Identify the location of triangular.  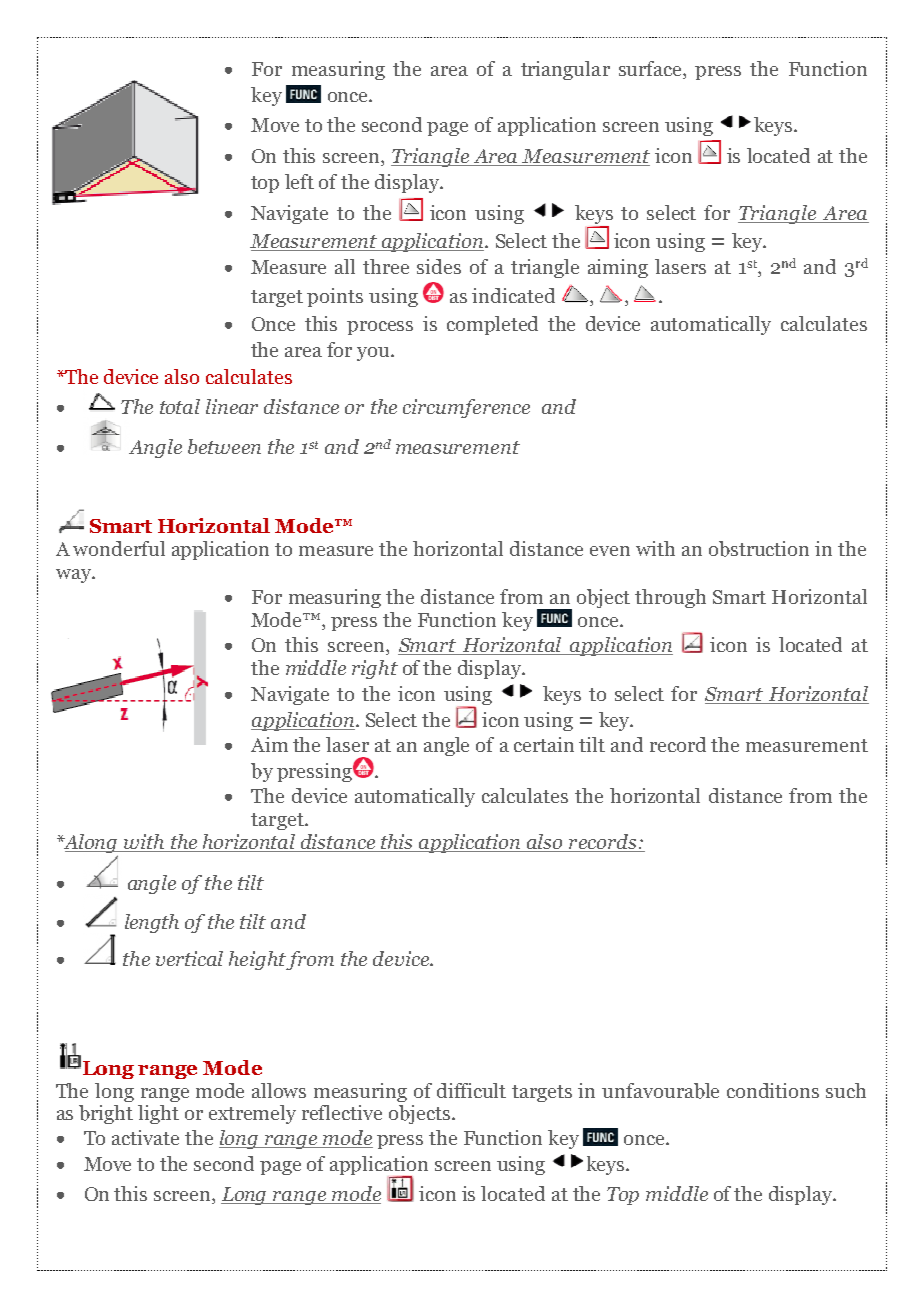
(565, 70).
